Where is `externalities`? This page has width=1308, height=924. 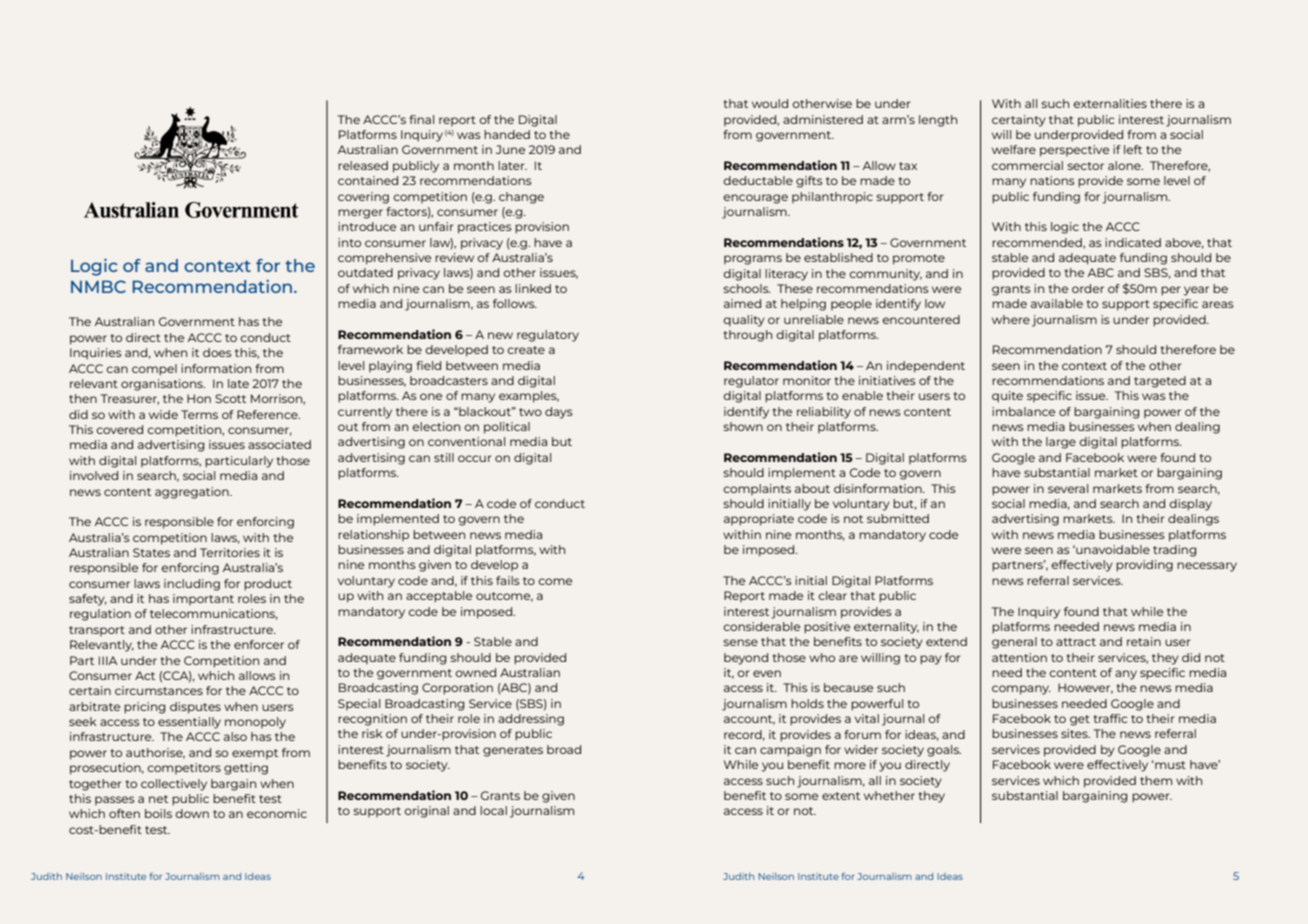 externalities is located at coordinates (1110, 103).
